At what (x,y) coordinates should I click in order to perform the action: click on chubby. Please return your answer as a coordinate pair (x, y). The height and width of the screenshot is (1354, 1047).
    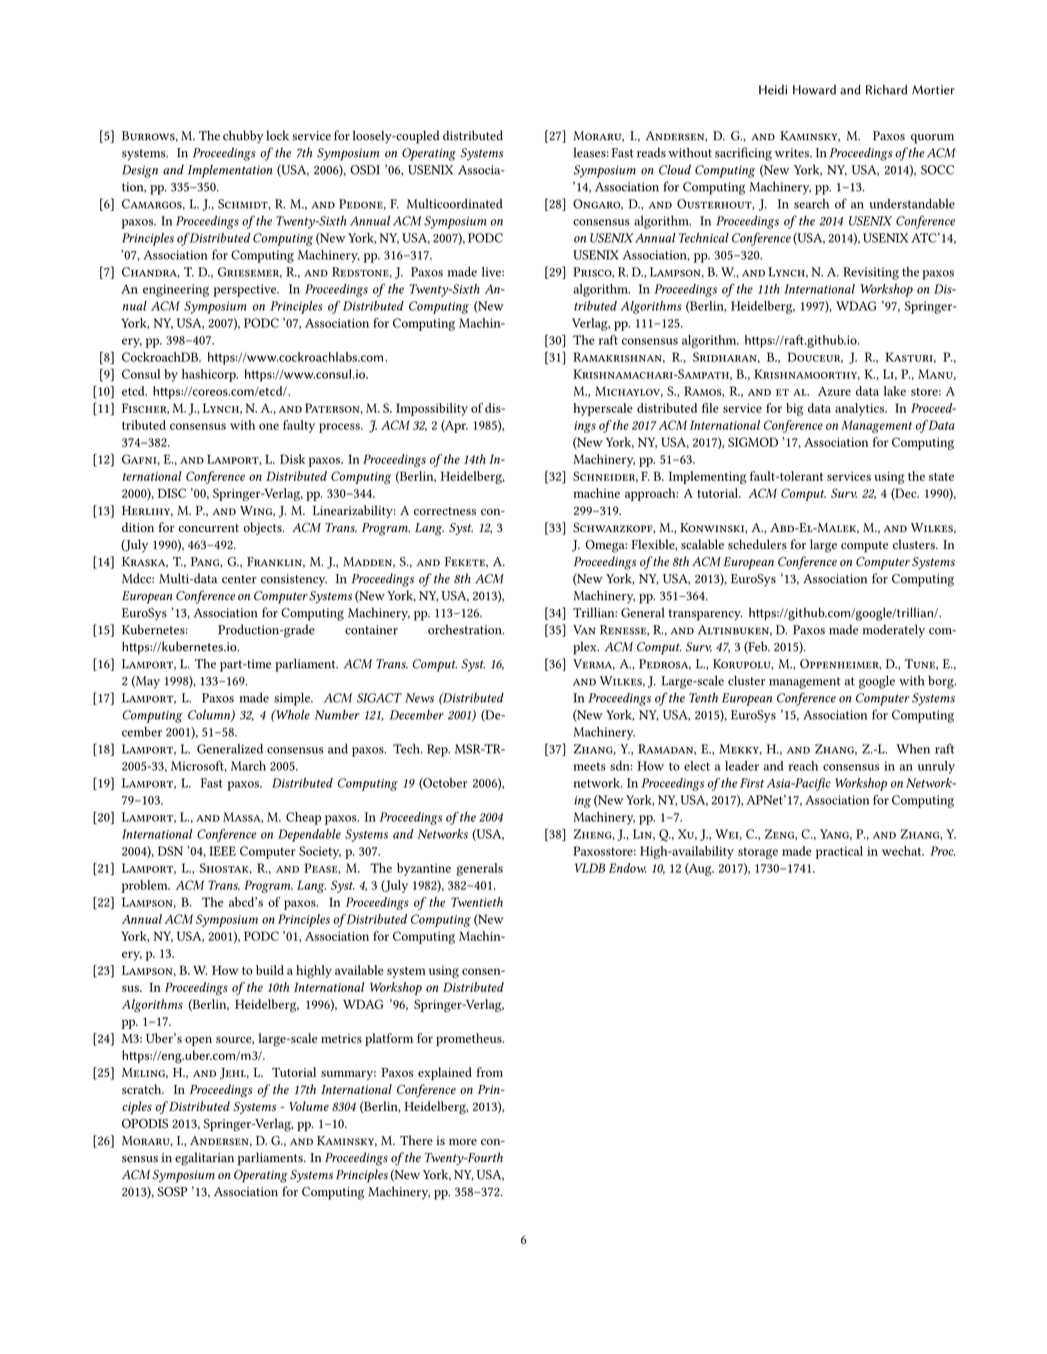
    Looking at the image, I should click on (243, 137).
